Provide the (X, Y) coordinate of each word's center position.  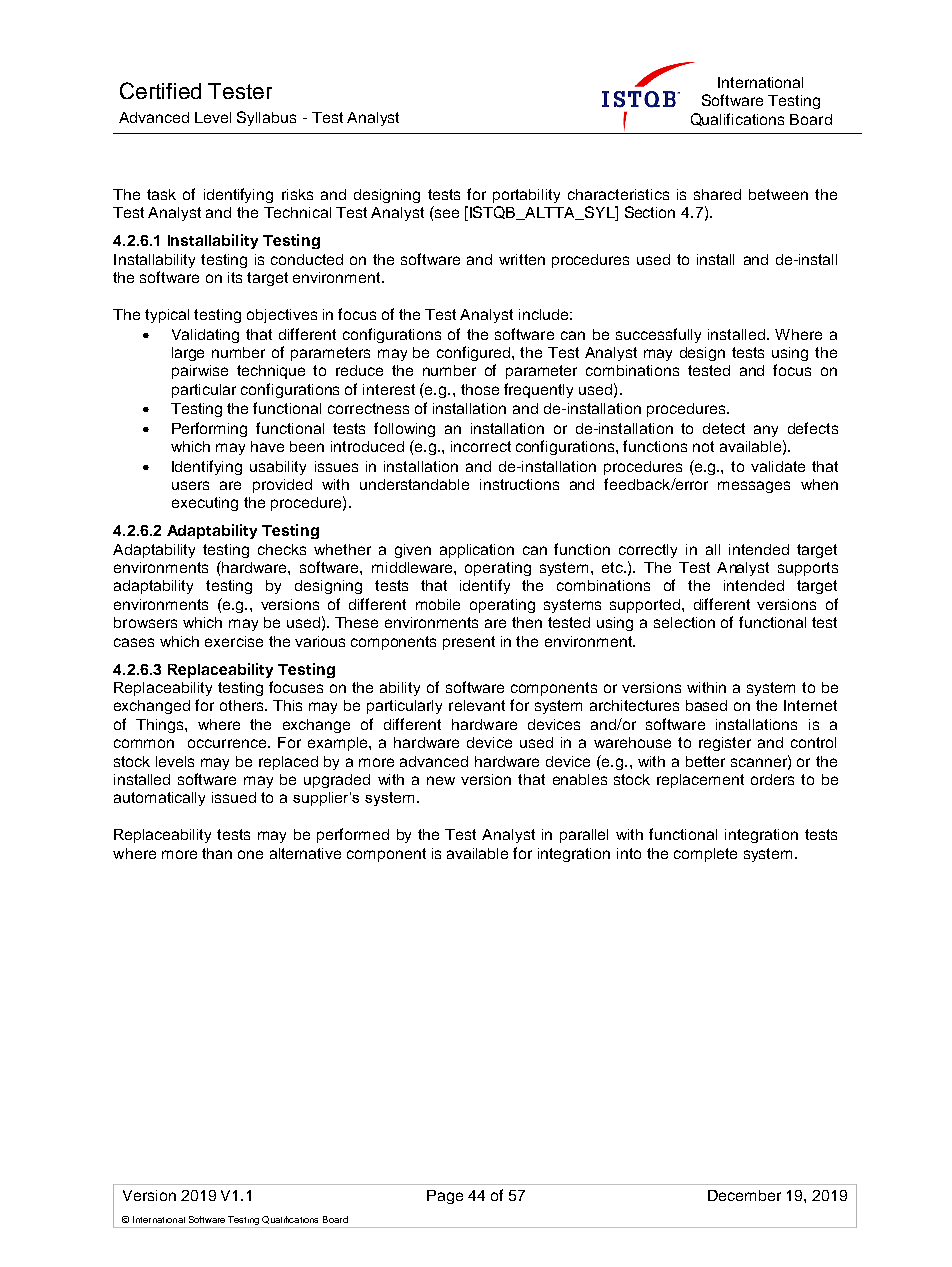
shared (717, 194)
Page (445, 1197)
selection (684, 622)
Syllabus (266, 118)
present (469, 643)
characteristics (618, 194)
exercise (234, 641)
